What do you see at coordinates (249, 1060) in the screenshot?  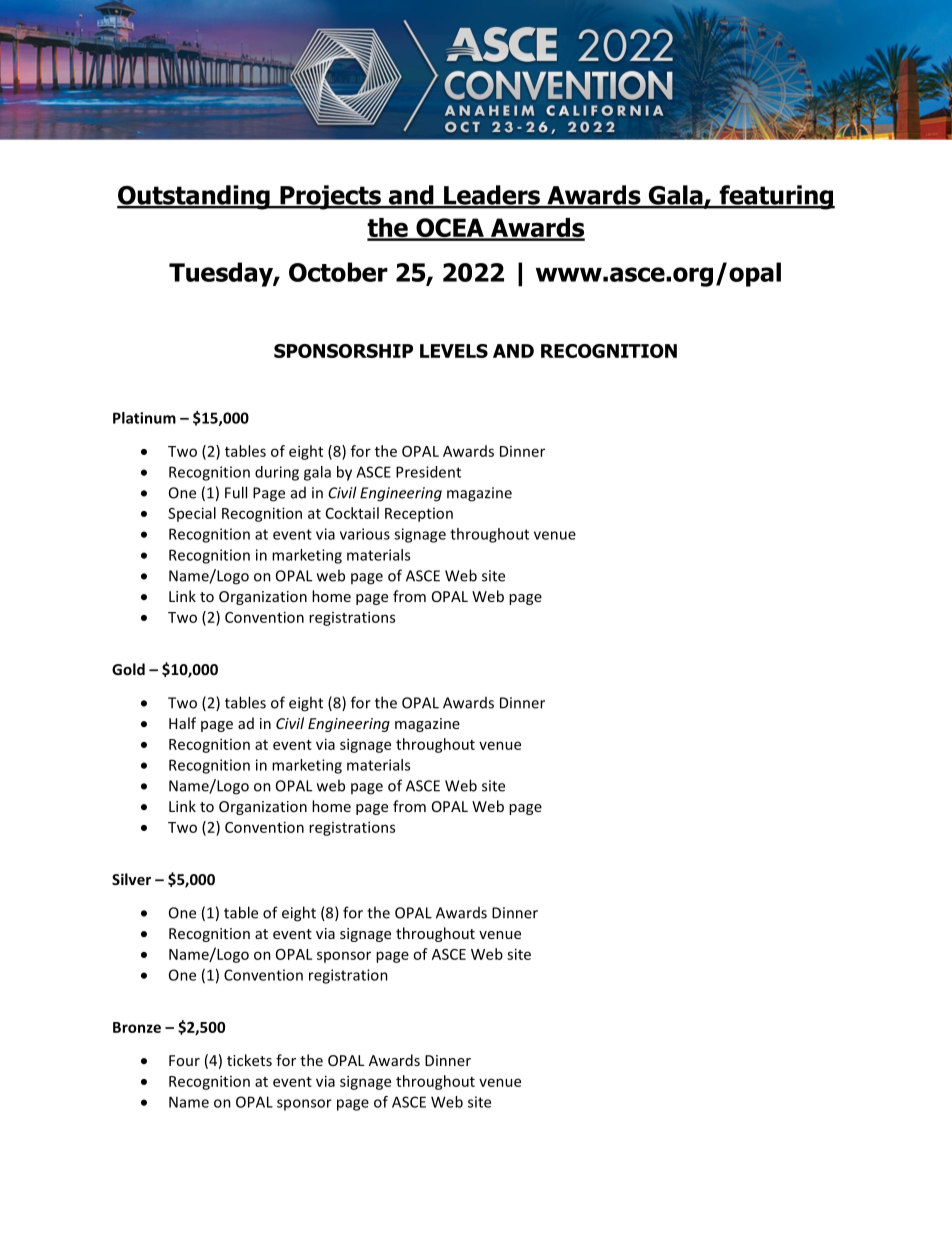 I see `tickets` at bounding box center [249, 1060].
